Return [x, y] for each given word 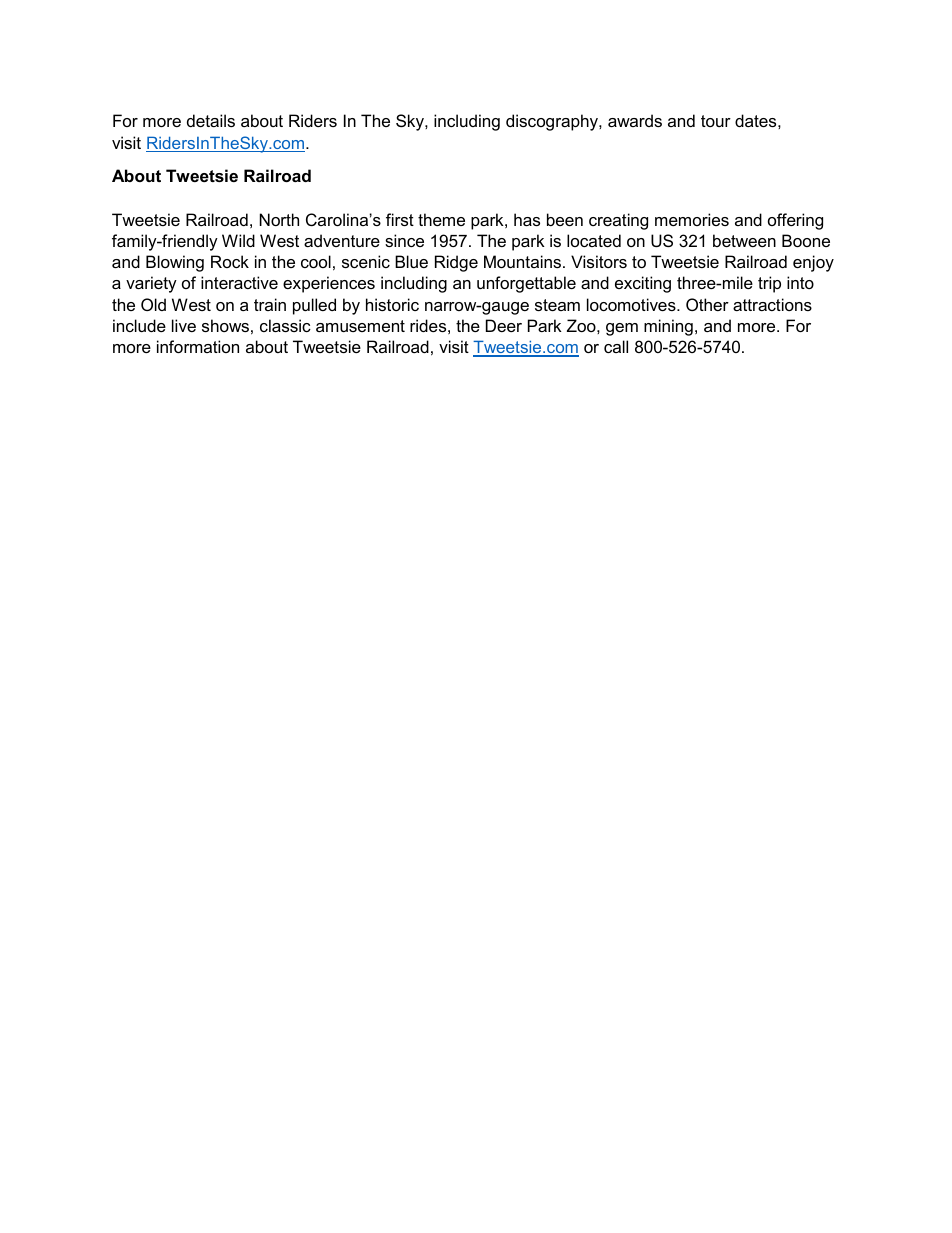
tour [716, 121]
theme [441, 219]
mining [668, 327]
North [279, 219]
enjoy [813, 263]
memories [692, 219]
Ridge [456, 263]
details [211, 120]
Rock [230, 261]
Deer [504, 325]
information [198, 346]
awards [635, 120]
